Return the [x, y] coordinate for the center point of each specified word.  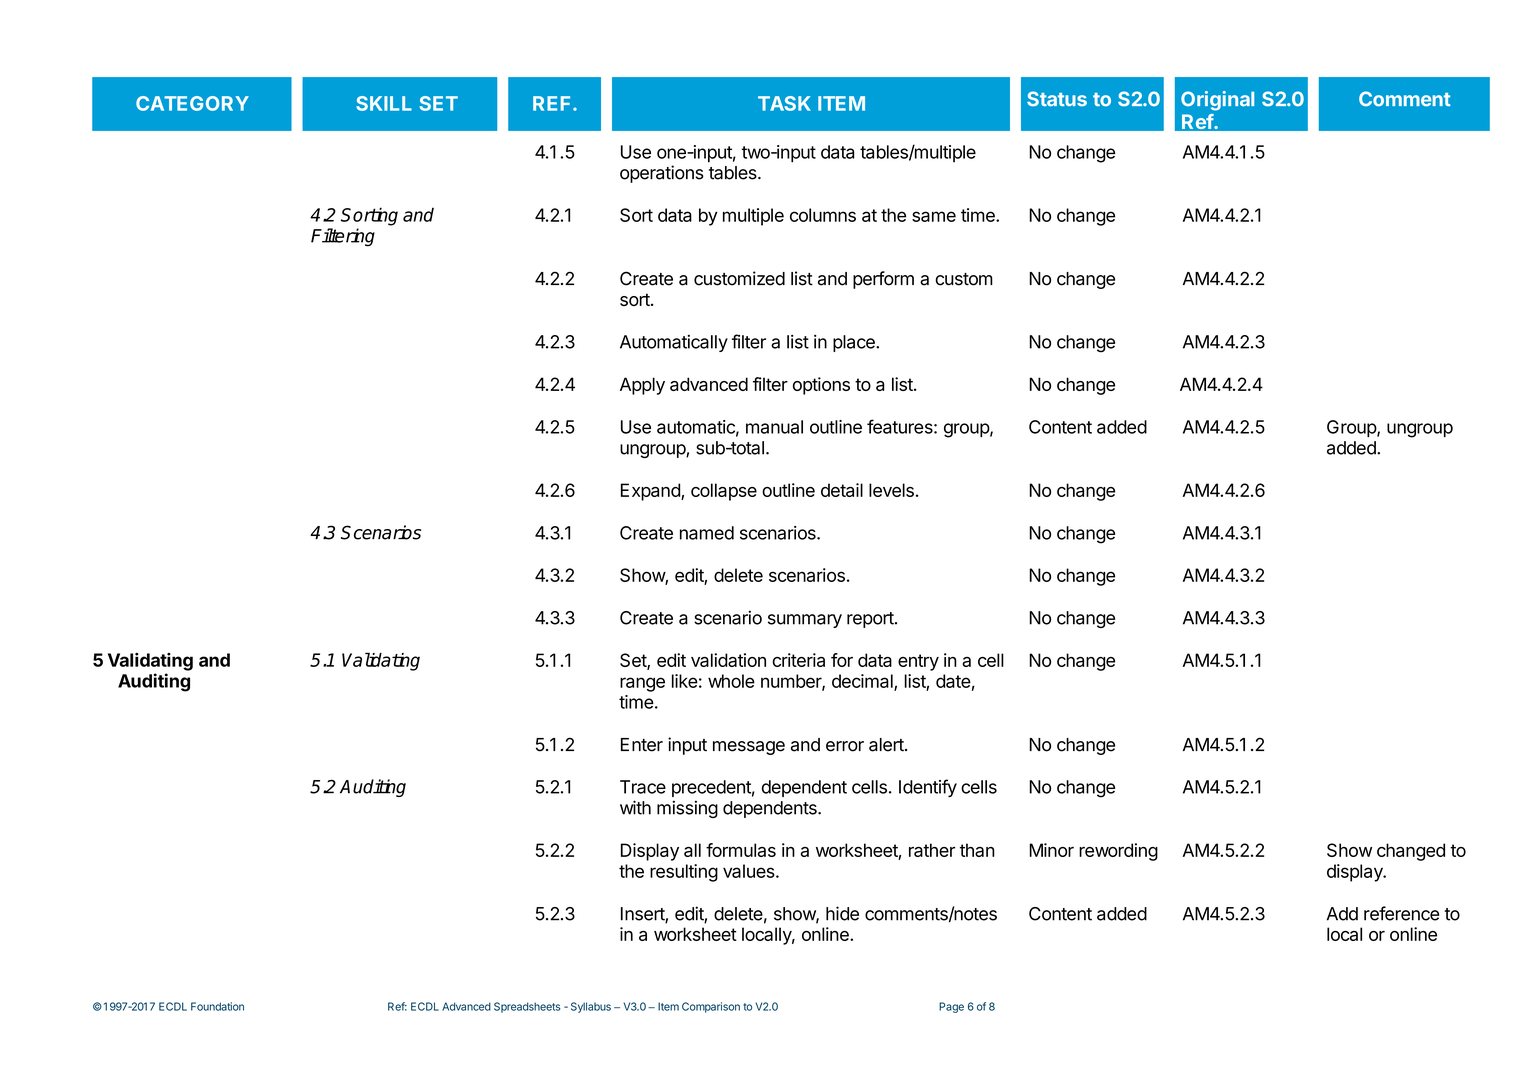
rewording [1118, 852]
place [855, 343]
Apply [642, 386]
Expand [651, 492]
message [749, 748]
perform [883, 280]
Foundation [217, 1006]
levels [891, 490]
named [707, 533]
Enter [642, 745]
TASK [784, 103]
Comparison [711, 1007]
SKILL [384, 103]
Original [1217, 101]
